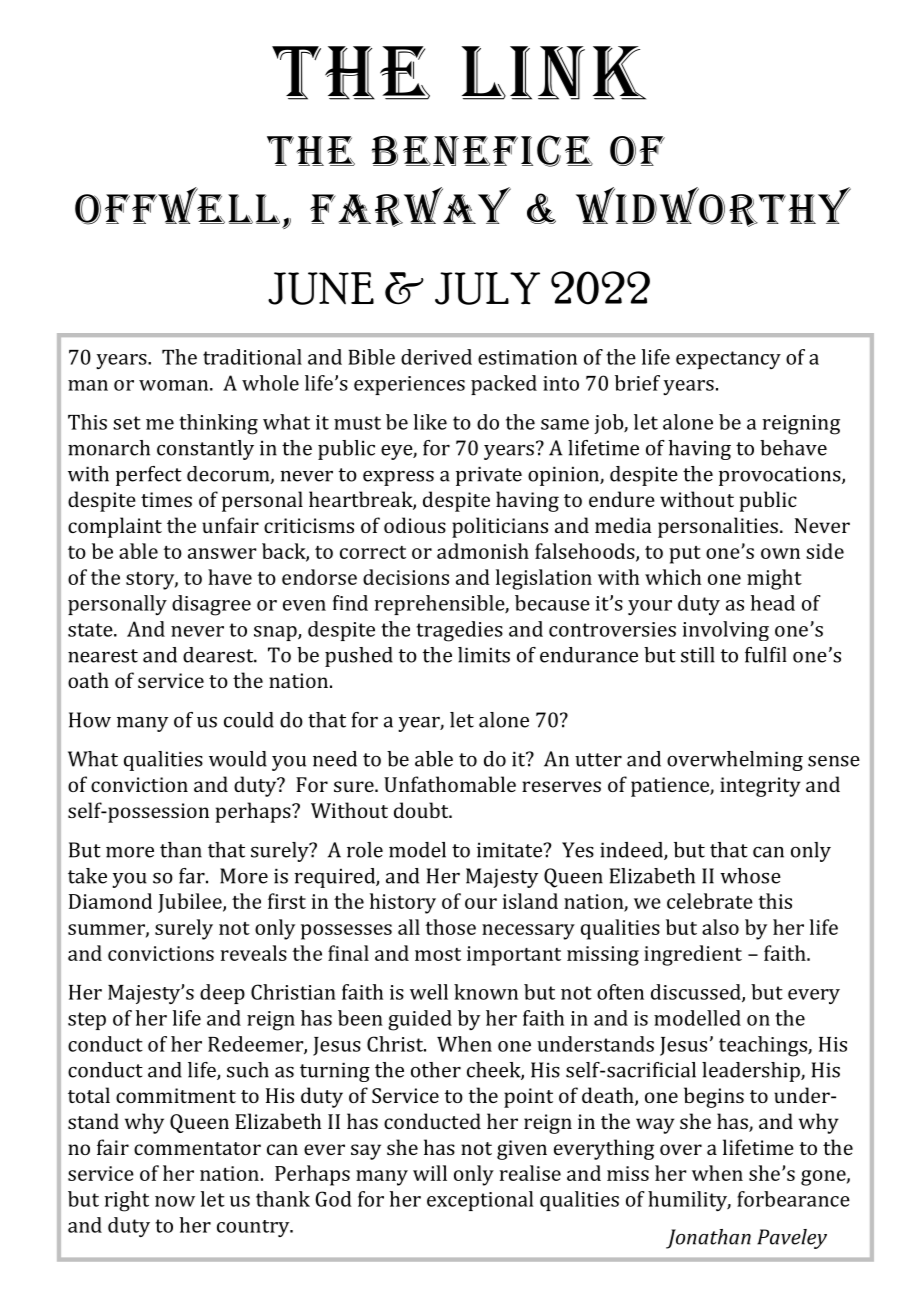 The width and height of the document is (924, 1313). Describe the element at coordinates (321, 288) in the document. I see `JUNE` at that location.
